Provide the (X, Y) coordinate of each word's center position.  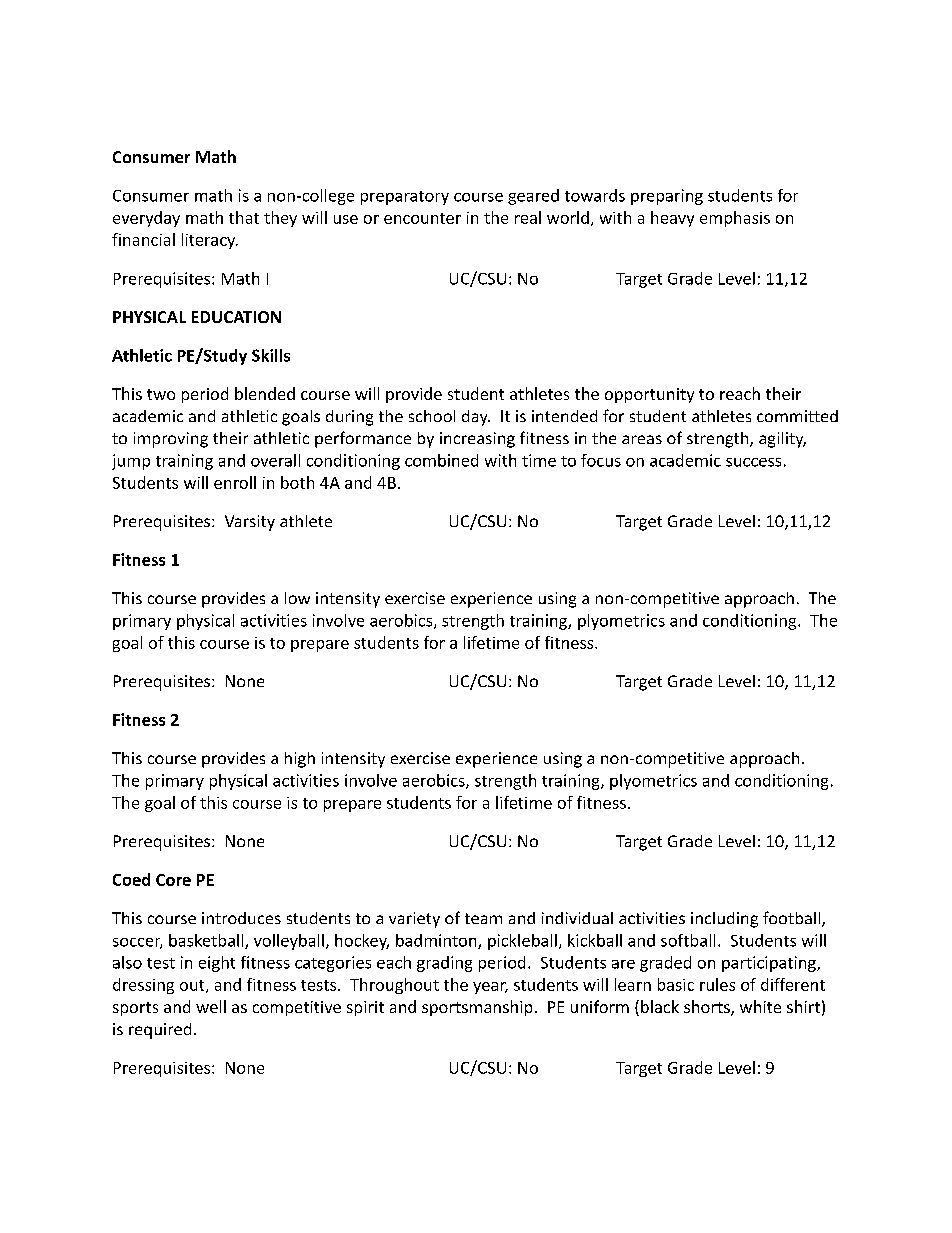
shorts (708, 1008)
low (297, 598)
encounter (422, 218)
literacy (210, 241)
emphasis (735, 219)
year (490, 988)
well (211, 1006)
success (753, 462)
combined (441, 460)
